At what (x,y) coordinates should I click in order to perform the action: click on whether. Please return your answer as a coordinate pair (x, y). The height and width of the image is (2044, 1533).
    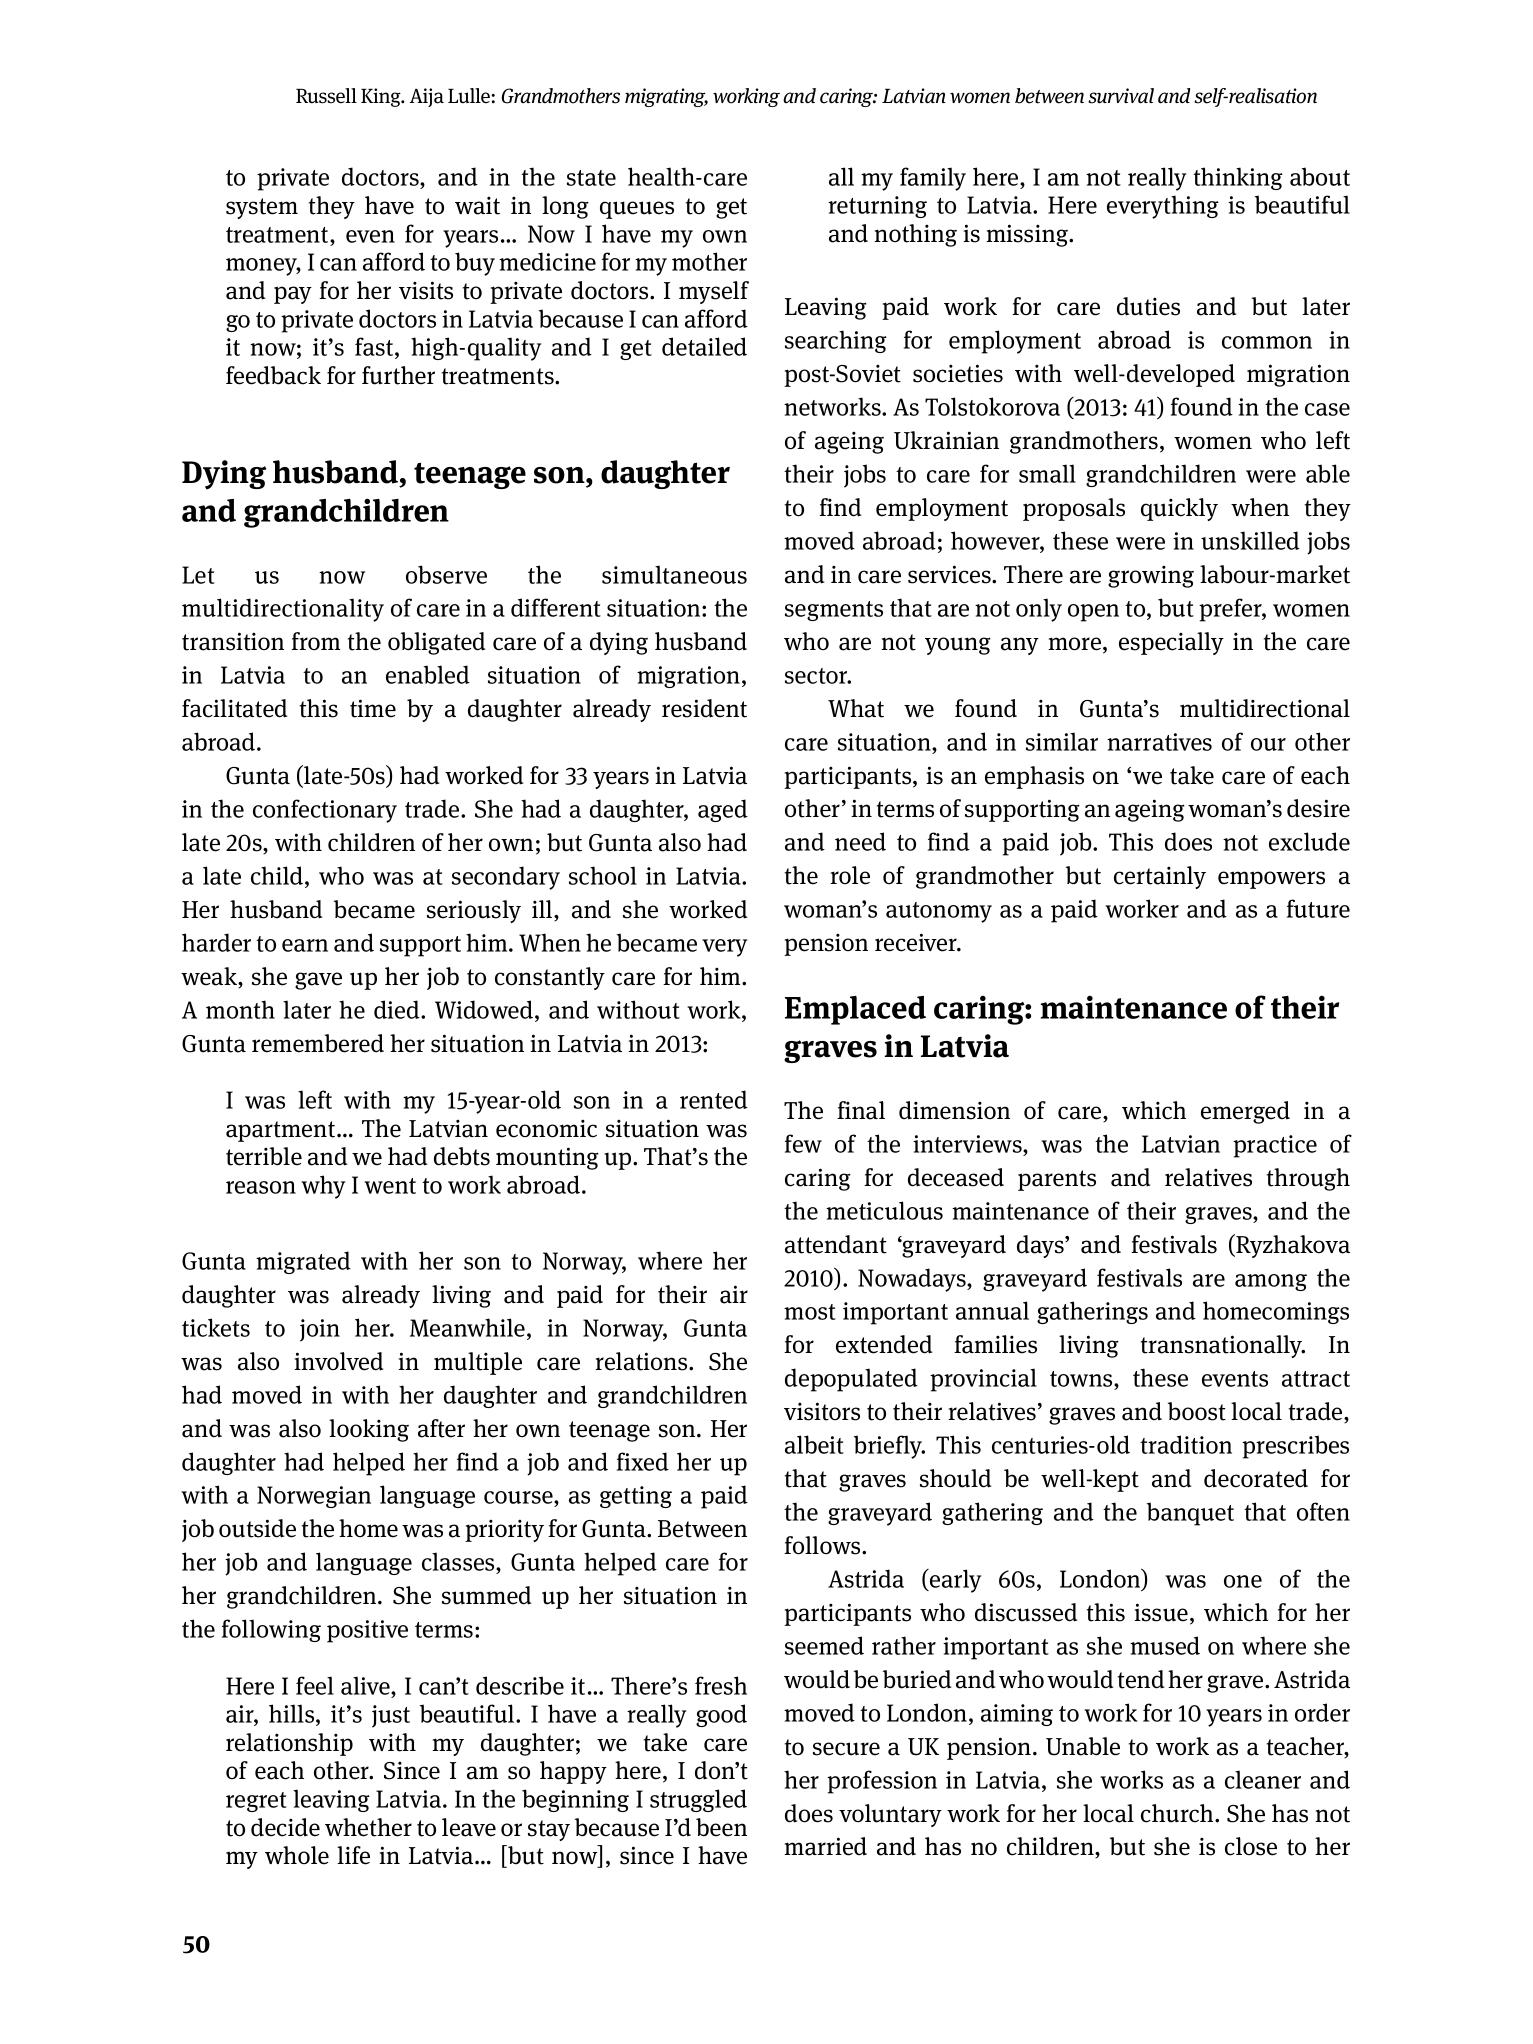
    Looking at the image, I should click on (368, 1827).
